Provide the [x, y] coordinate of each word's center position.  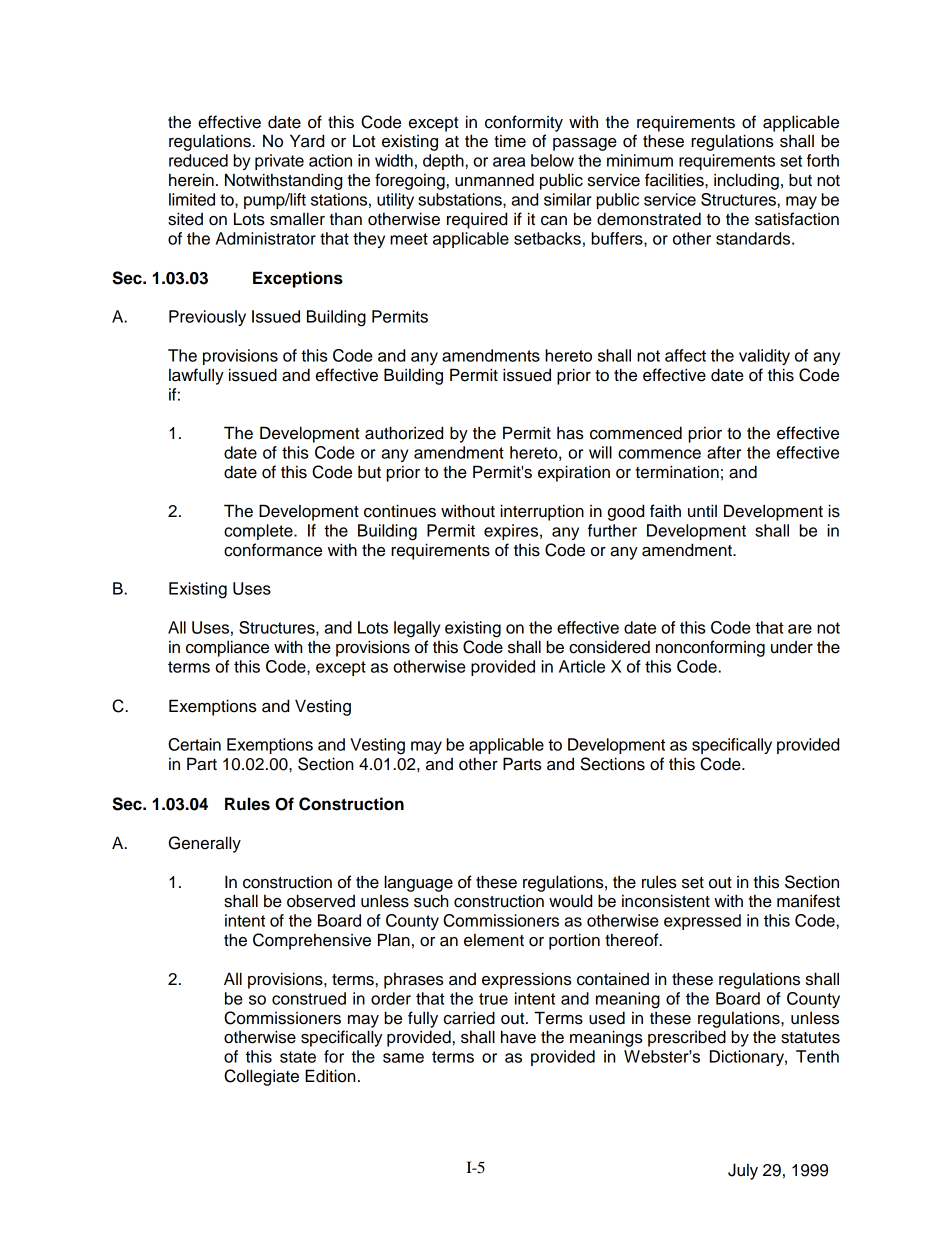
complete [259, 532]
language [418, 883]
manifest [808, 901]
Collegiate [261, 1077]
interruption [542, 512]
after [724, 452]
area [509, 162]
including [746, 181]
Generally [205, 844]
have [518, 1037]
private [279, 162]
